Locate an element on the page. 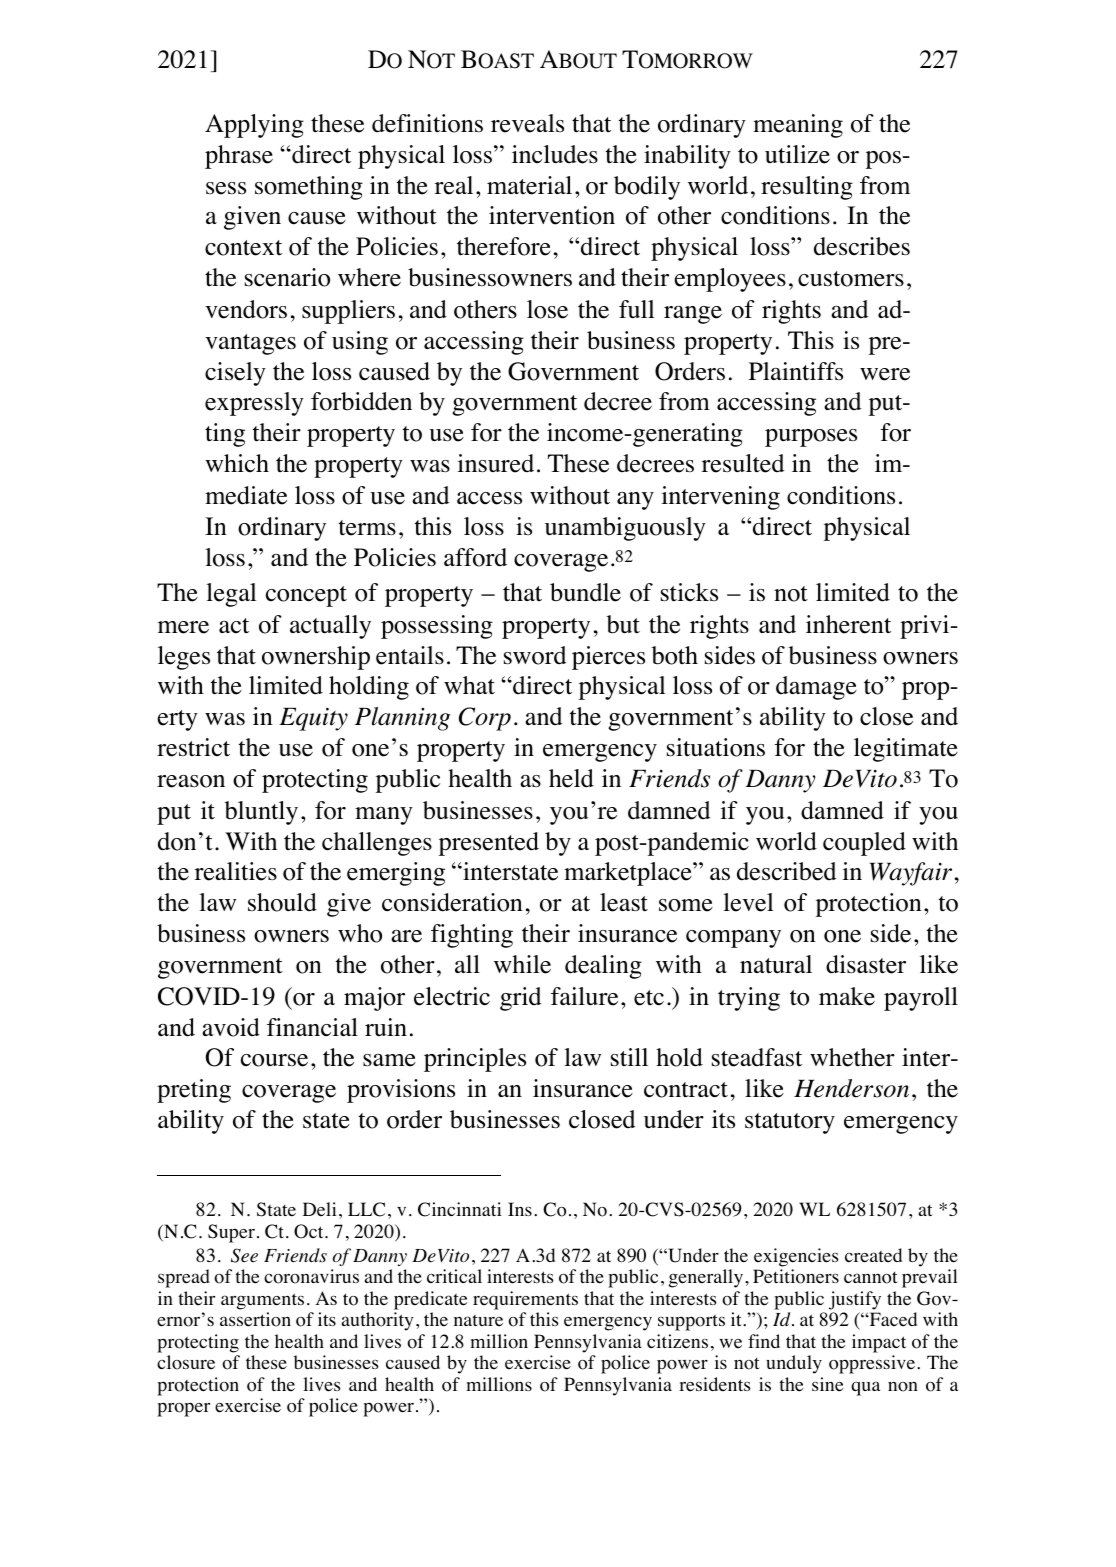 This page has height=1567, width=1116. inherent is located at coordinates (848, 624).
